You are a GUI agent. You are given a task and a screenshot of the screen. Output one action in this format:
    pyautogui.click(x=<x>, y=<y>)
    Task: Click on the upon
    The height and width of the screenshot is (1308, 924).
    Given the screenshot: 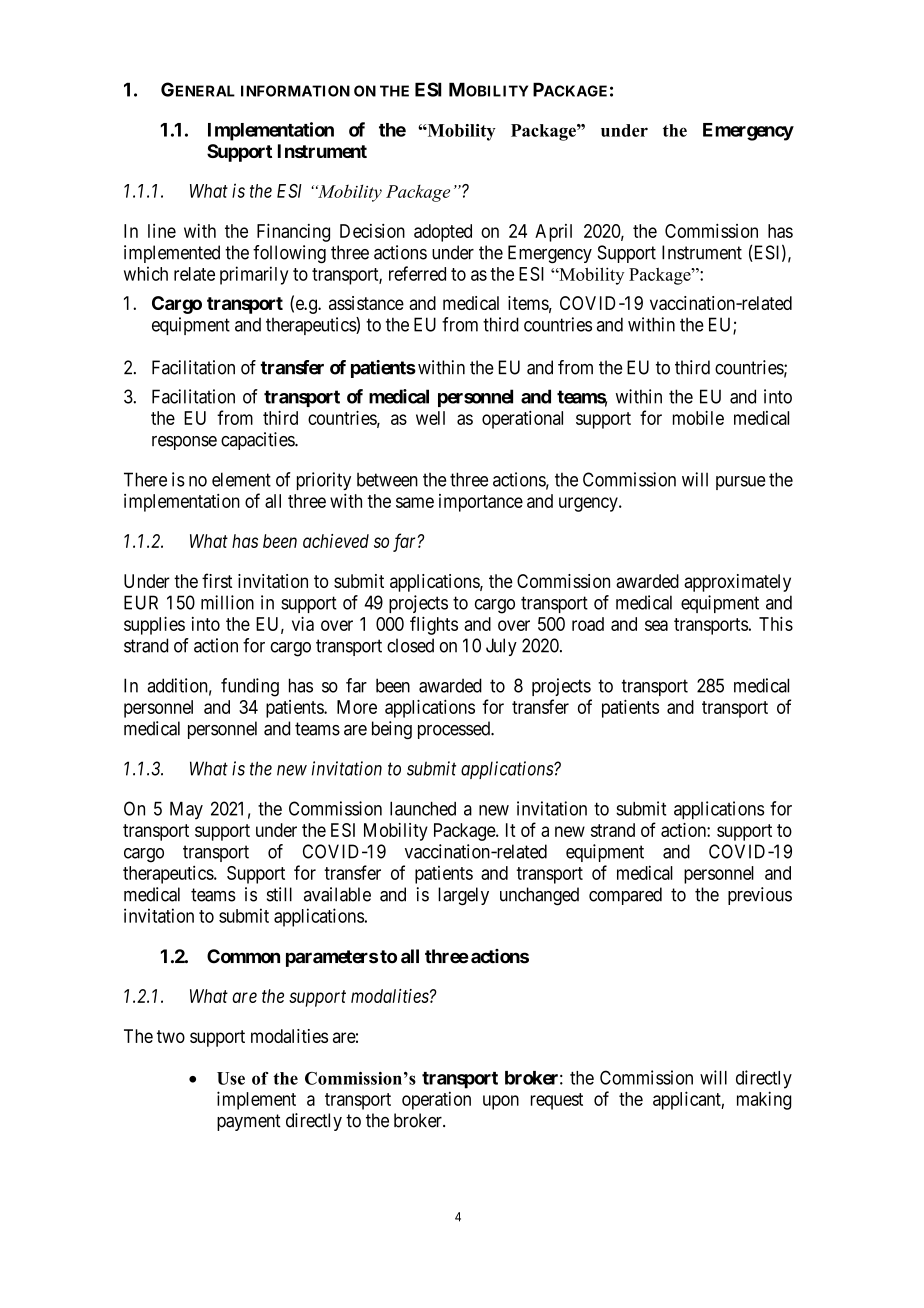 What is the action you would take?
    pyautogui.click(x=501, y=1102)
